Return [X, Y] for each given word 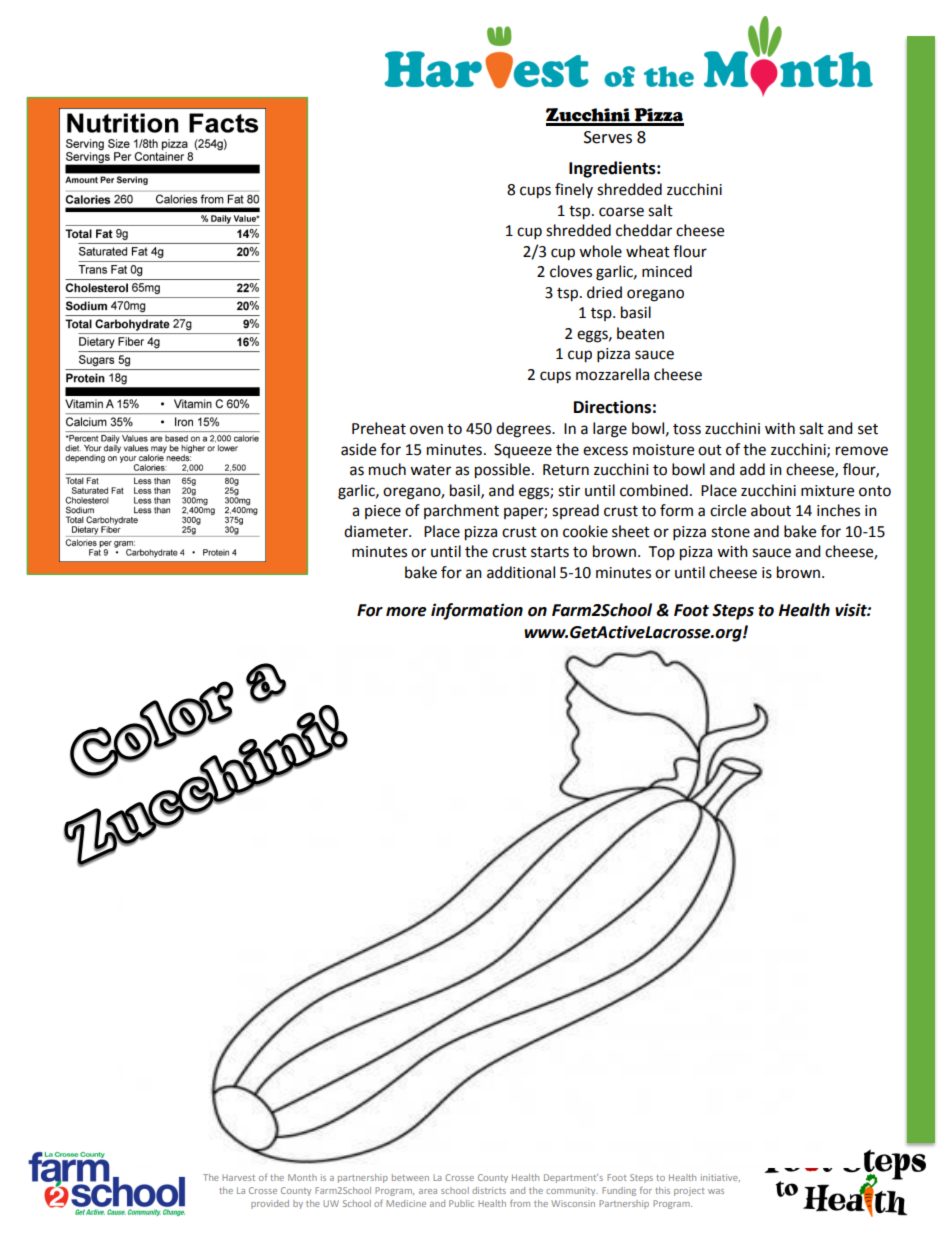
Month [302, 1177]
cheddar [644, 230]
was [716, 1191]
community [572, 1191]
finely [574, 190]
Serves [608, 137]
